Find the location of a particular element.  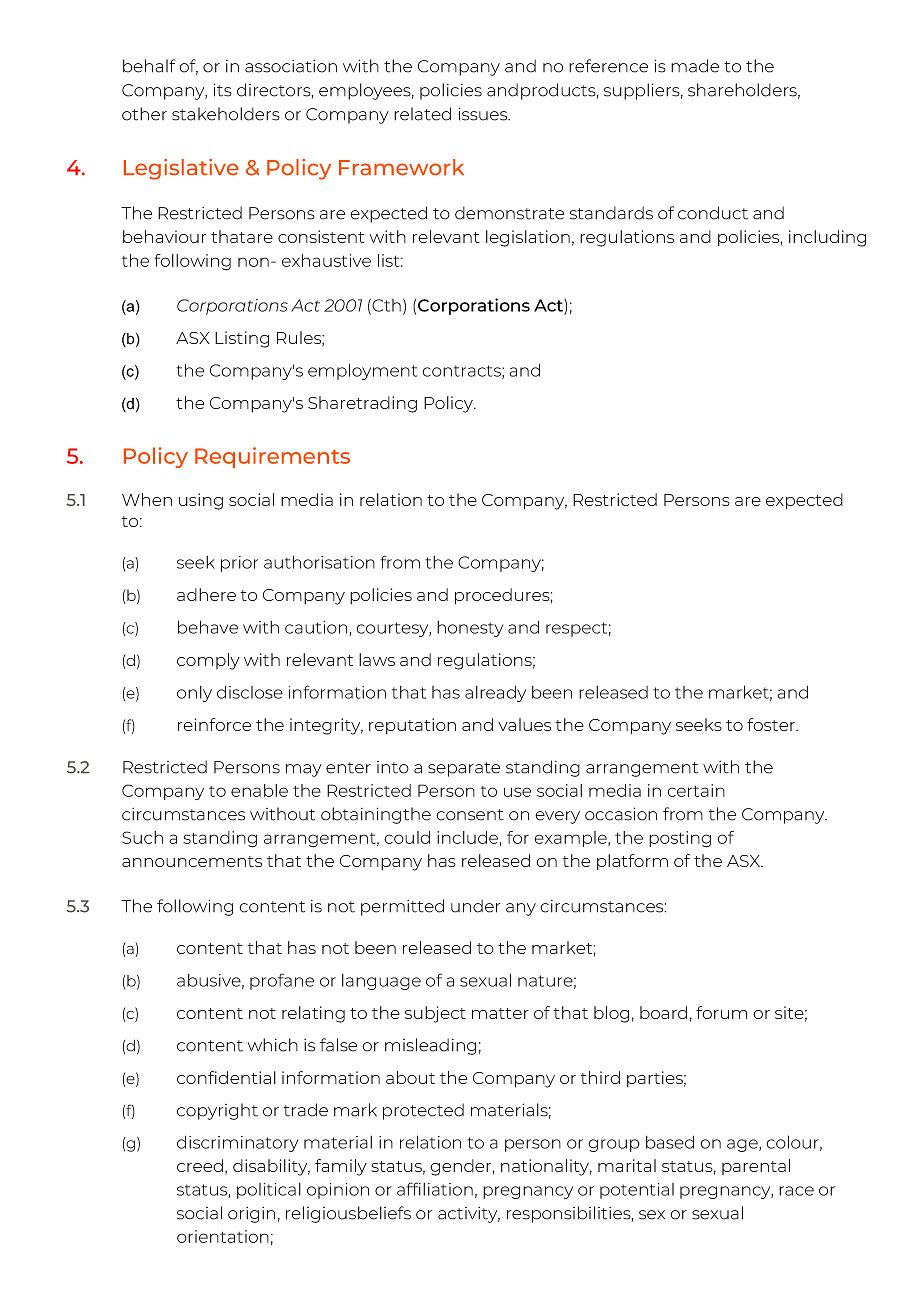

comply is located at coordinates (208, 661).
